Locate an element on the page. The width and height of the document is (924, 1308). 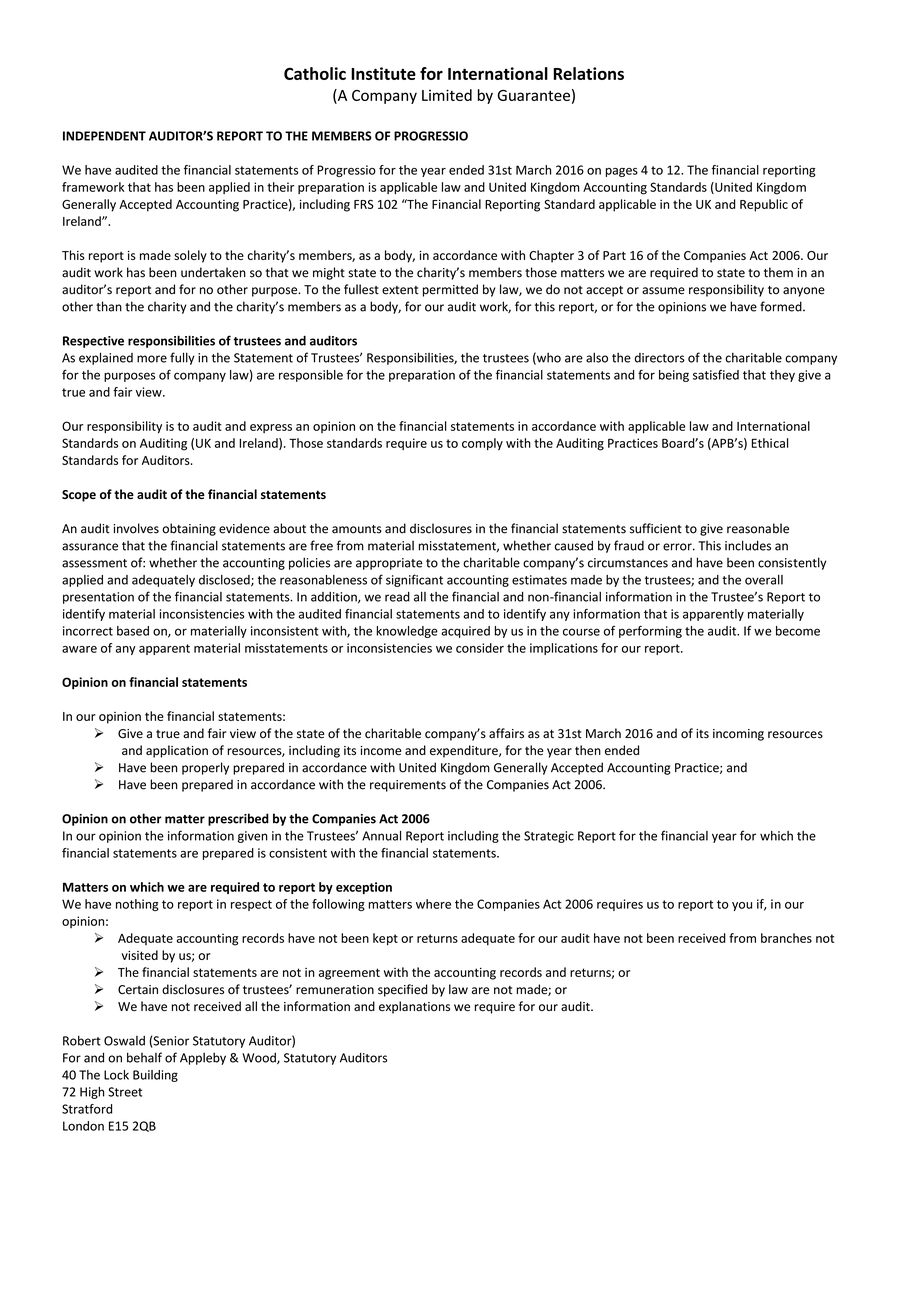
more is located at coordinates (152, 359).
